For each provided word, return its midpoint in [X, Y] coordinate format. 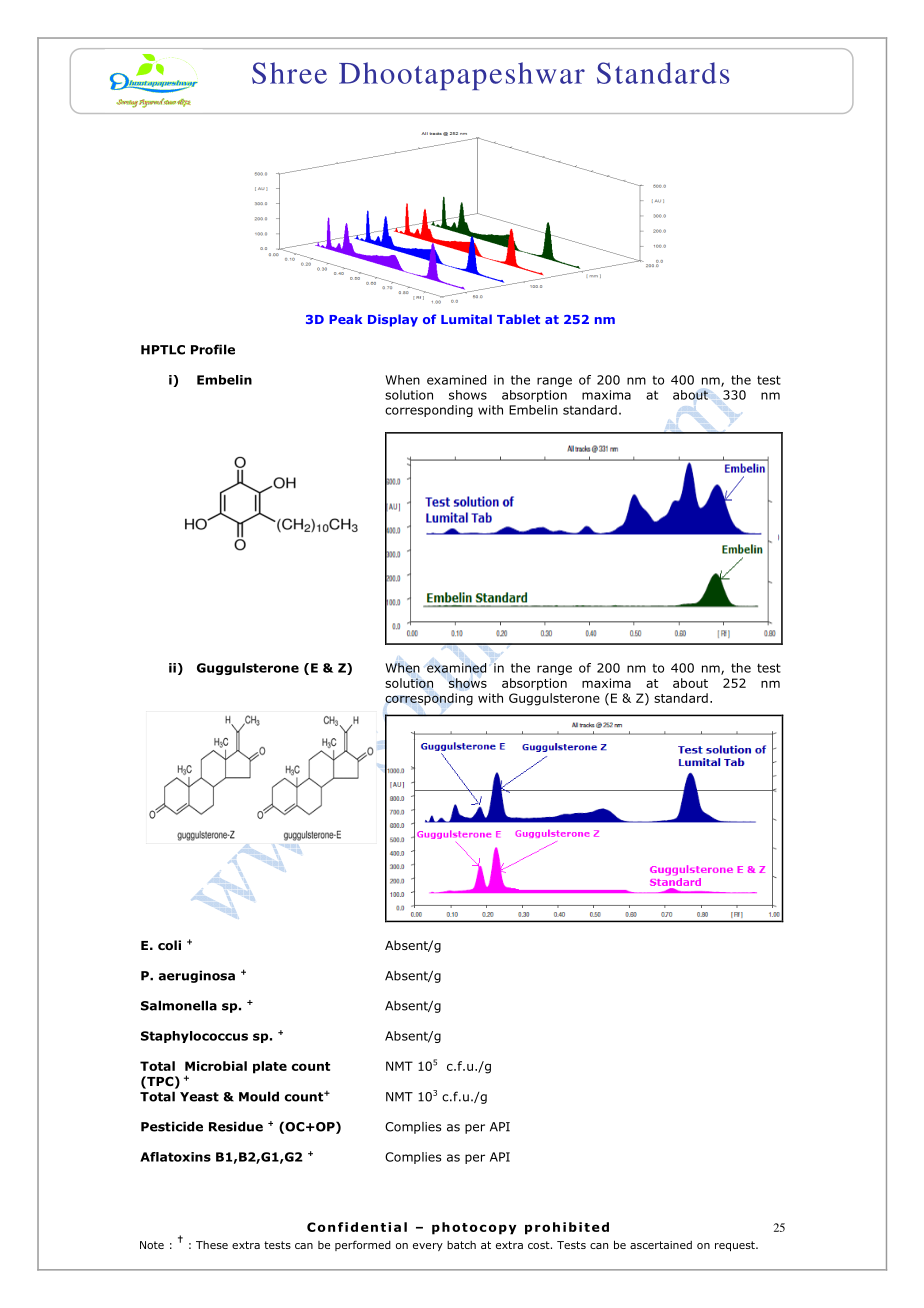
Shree [289, 73]
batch [461, 1245]
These [212, 1245]
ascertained [661, 1245]
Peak [345, 319]
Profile [213, 349]
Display [393, 320]
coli [169, 945]
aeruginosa [197, 976]
